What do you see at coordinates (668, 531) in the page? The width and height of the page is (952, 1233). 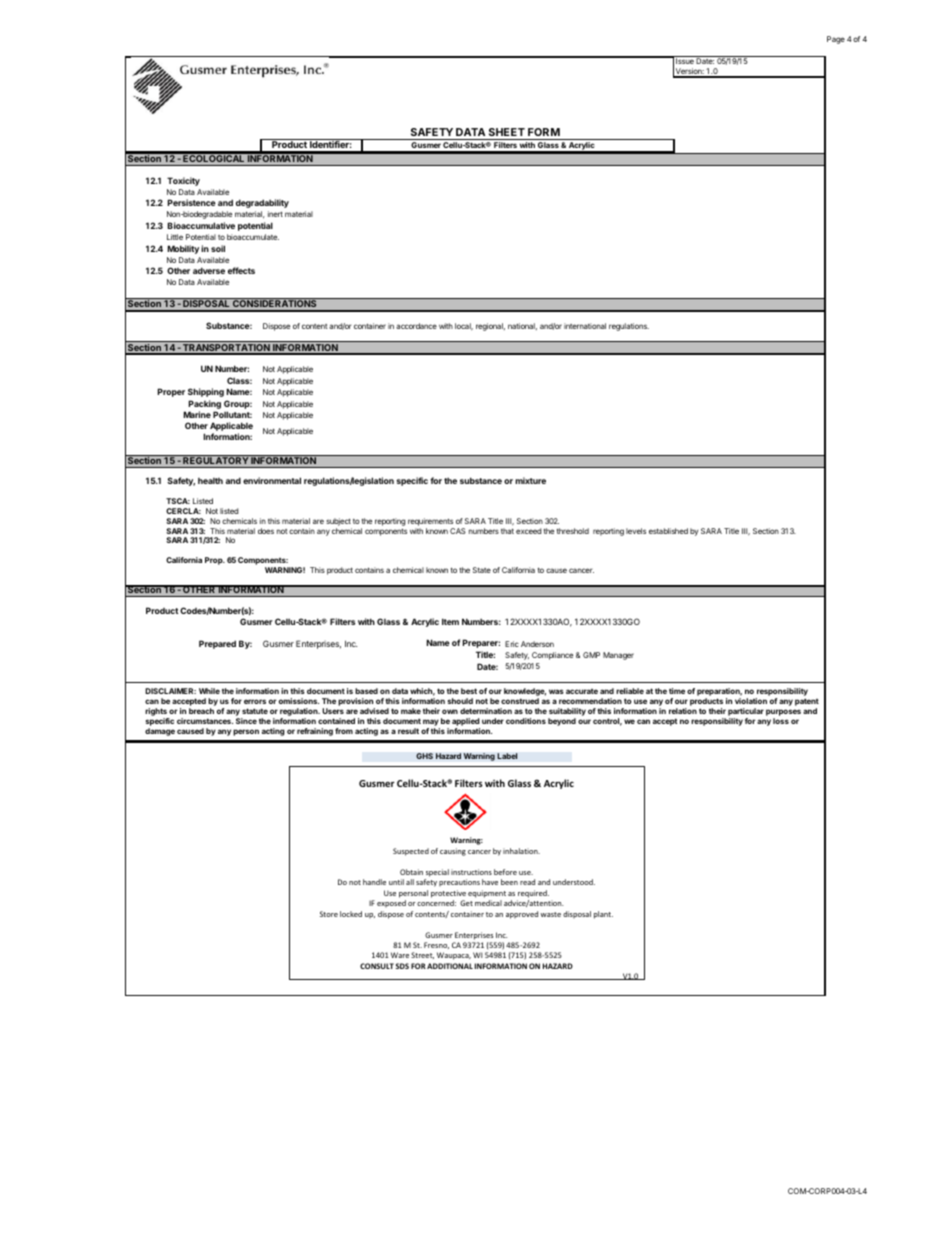 I see `established` at bounding box center [668, 531].
